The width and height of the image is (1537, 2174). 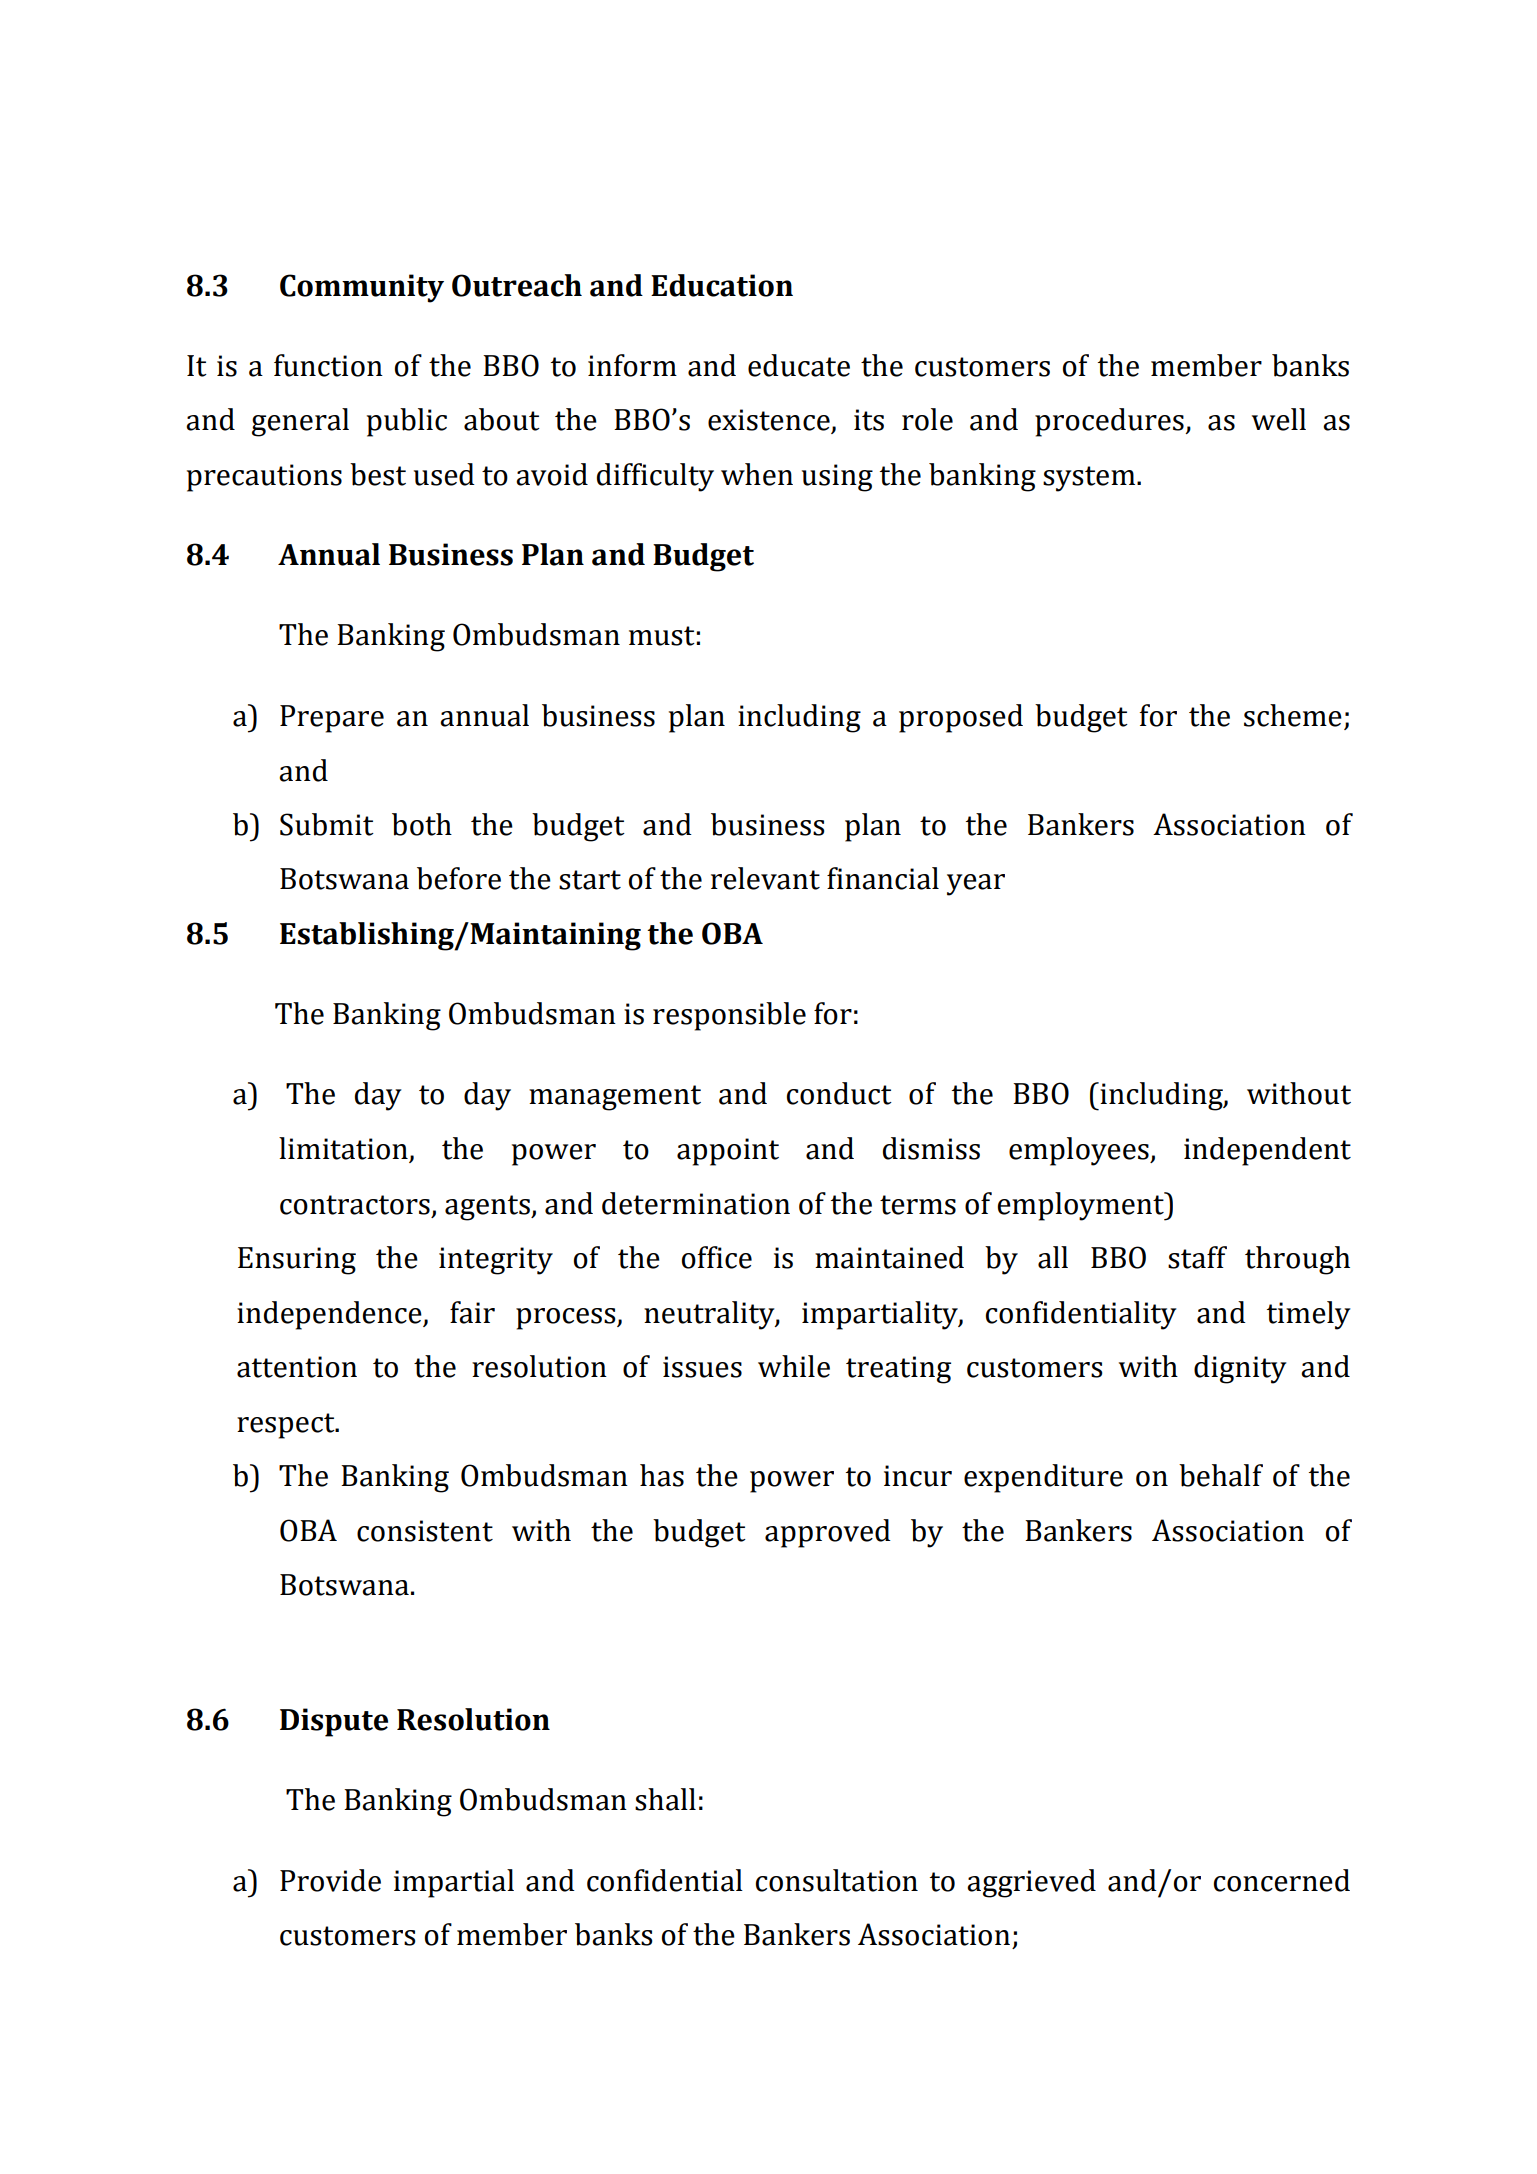 What do you see at coordinates (1240, 1369) in the image?
I see `dignity` at bounding box center [1240, 1369].
